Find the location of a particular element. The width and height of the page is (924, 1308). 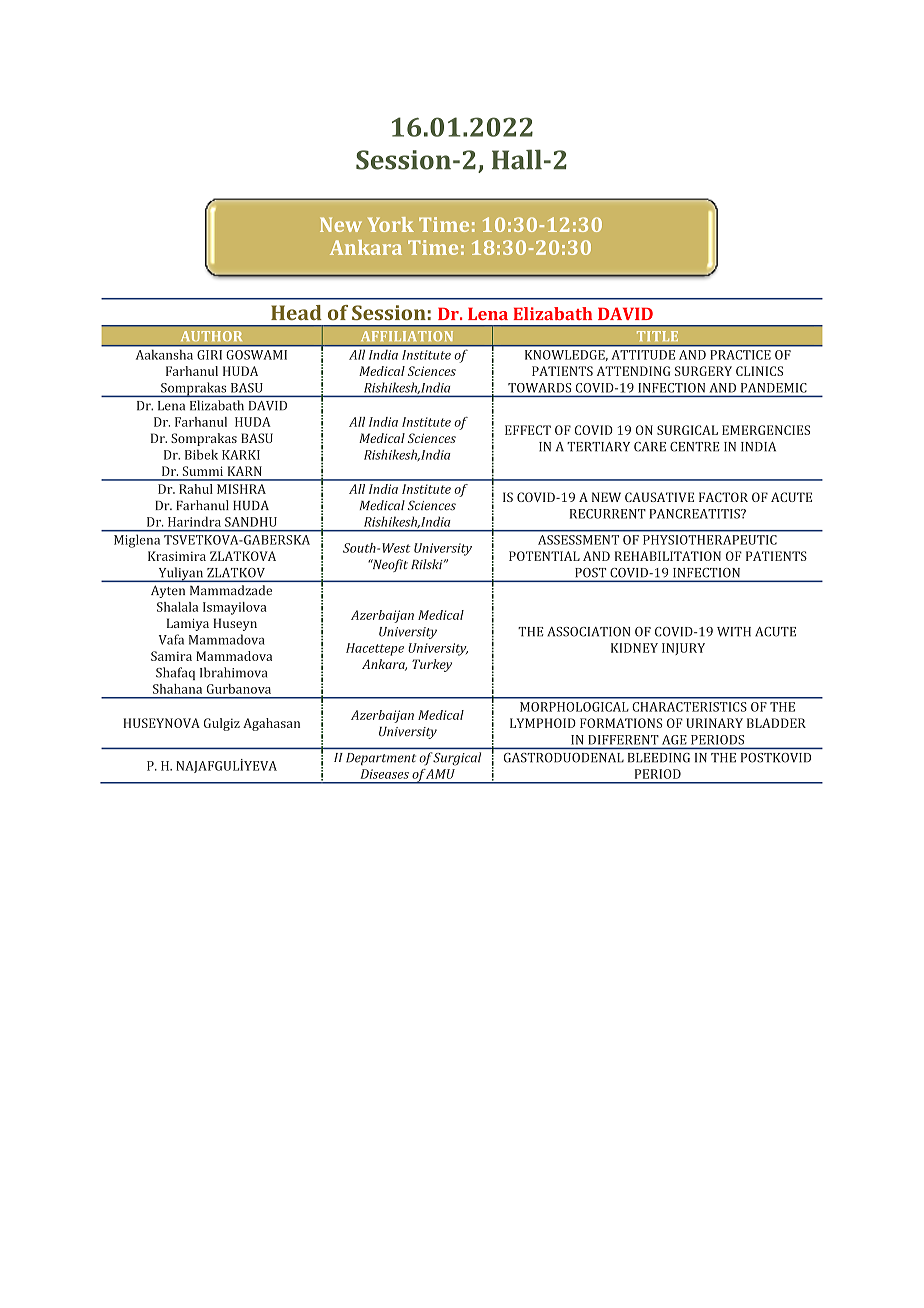

AFFILIATION is located at coordinates (407, 336).
